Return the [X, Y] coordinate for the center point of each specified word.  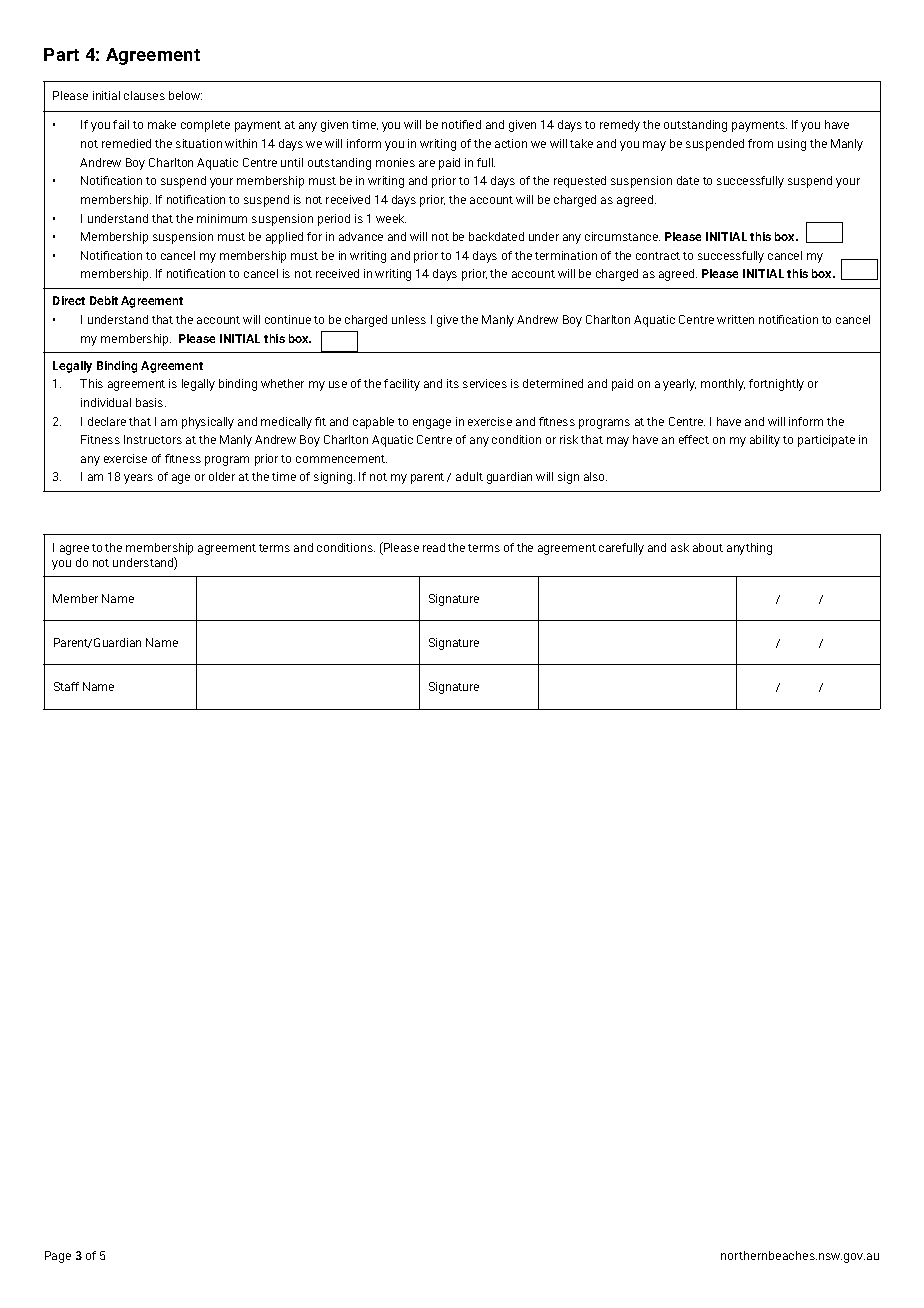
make [162, 124]
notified [461, 124]
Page [58, 1257]
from [760, 143]
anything [749, 549]
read [434, 547]
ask [680, 547]
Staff [66, 686]
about [708, 547]
